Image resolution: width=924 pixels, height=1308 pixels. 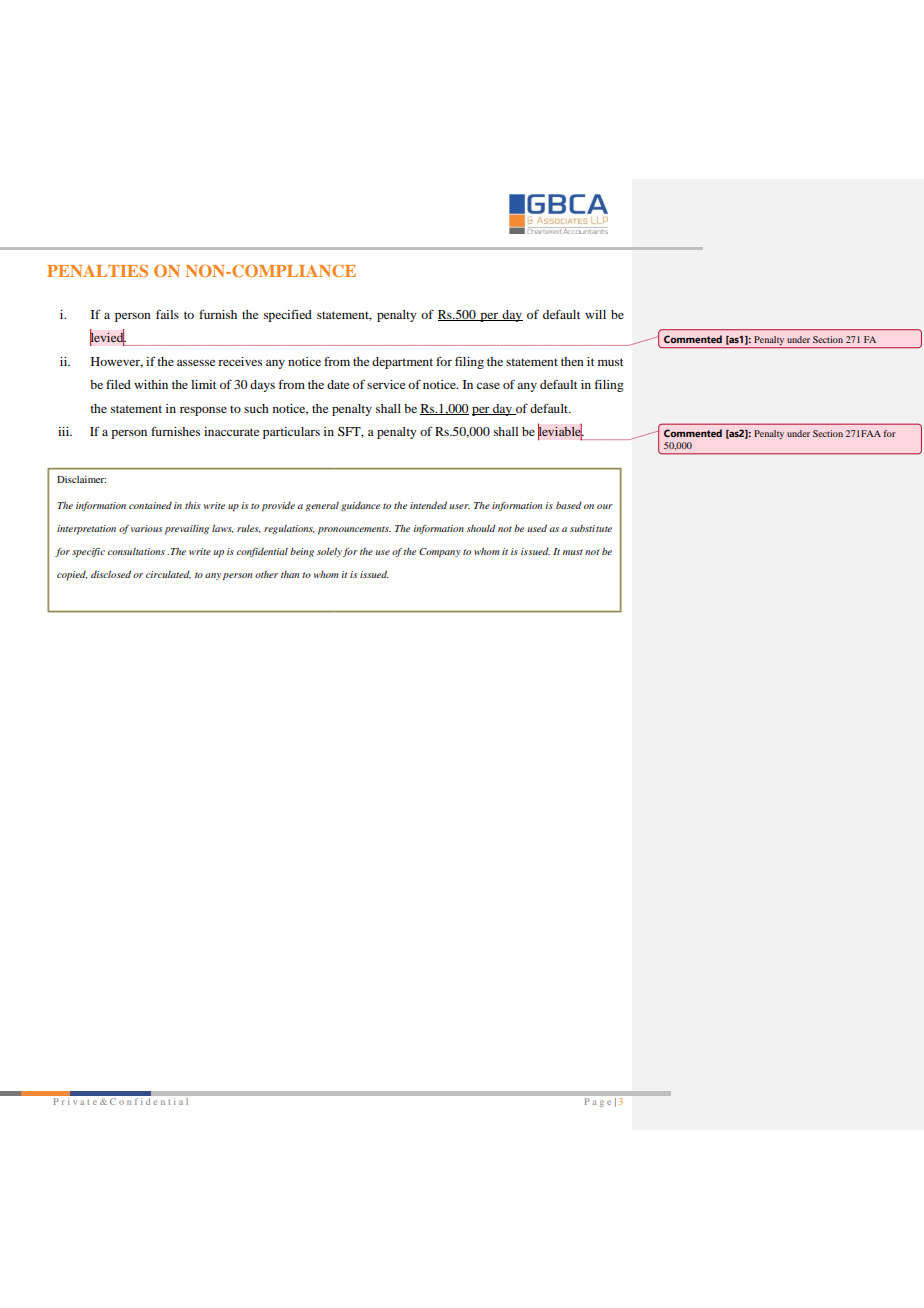 What do you see at coordinates (572, 361) in the screenshot?
I see `then` at bounding box center [572, 361].
